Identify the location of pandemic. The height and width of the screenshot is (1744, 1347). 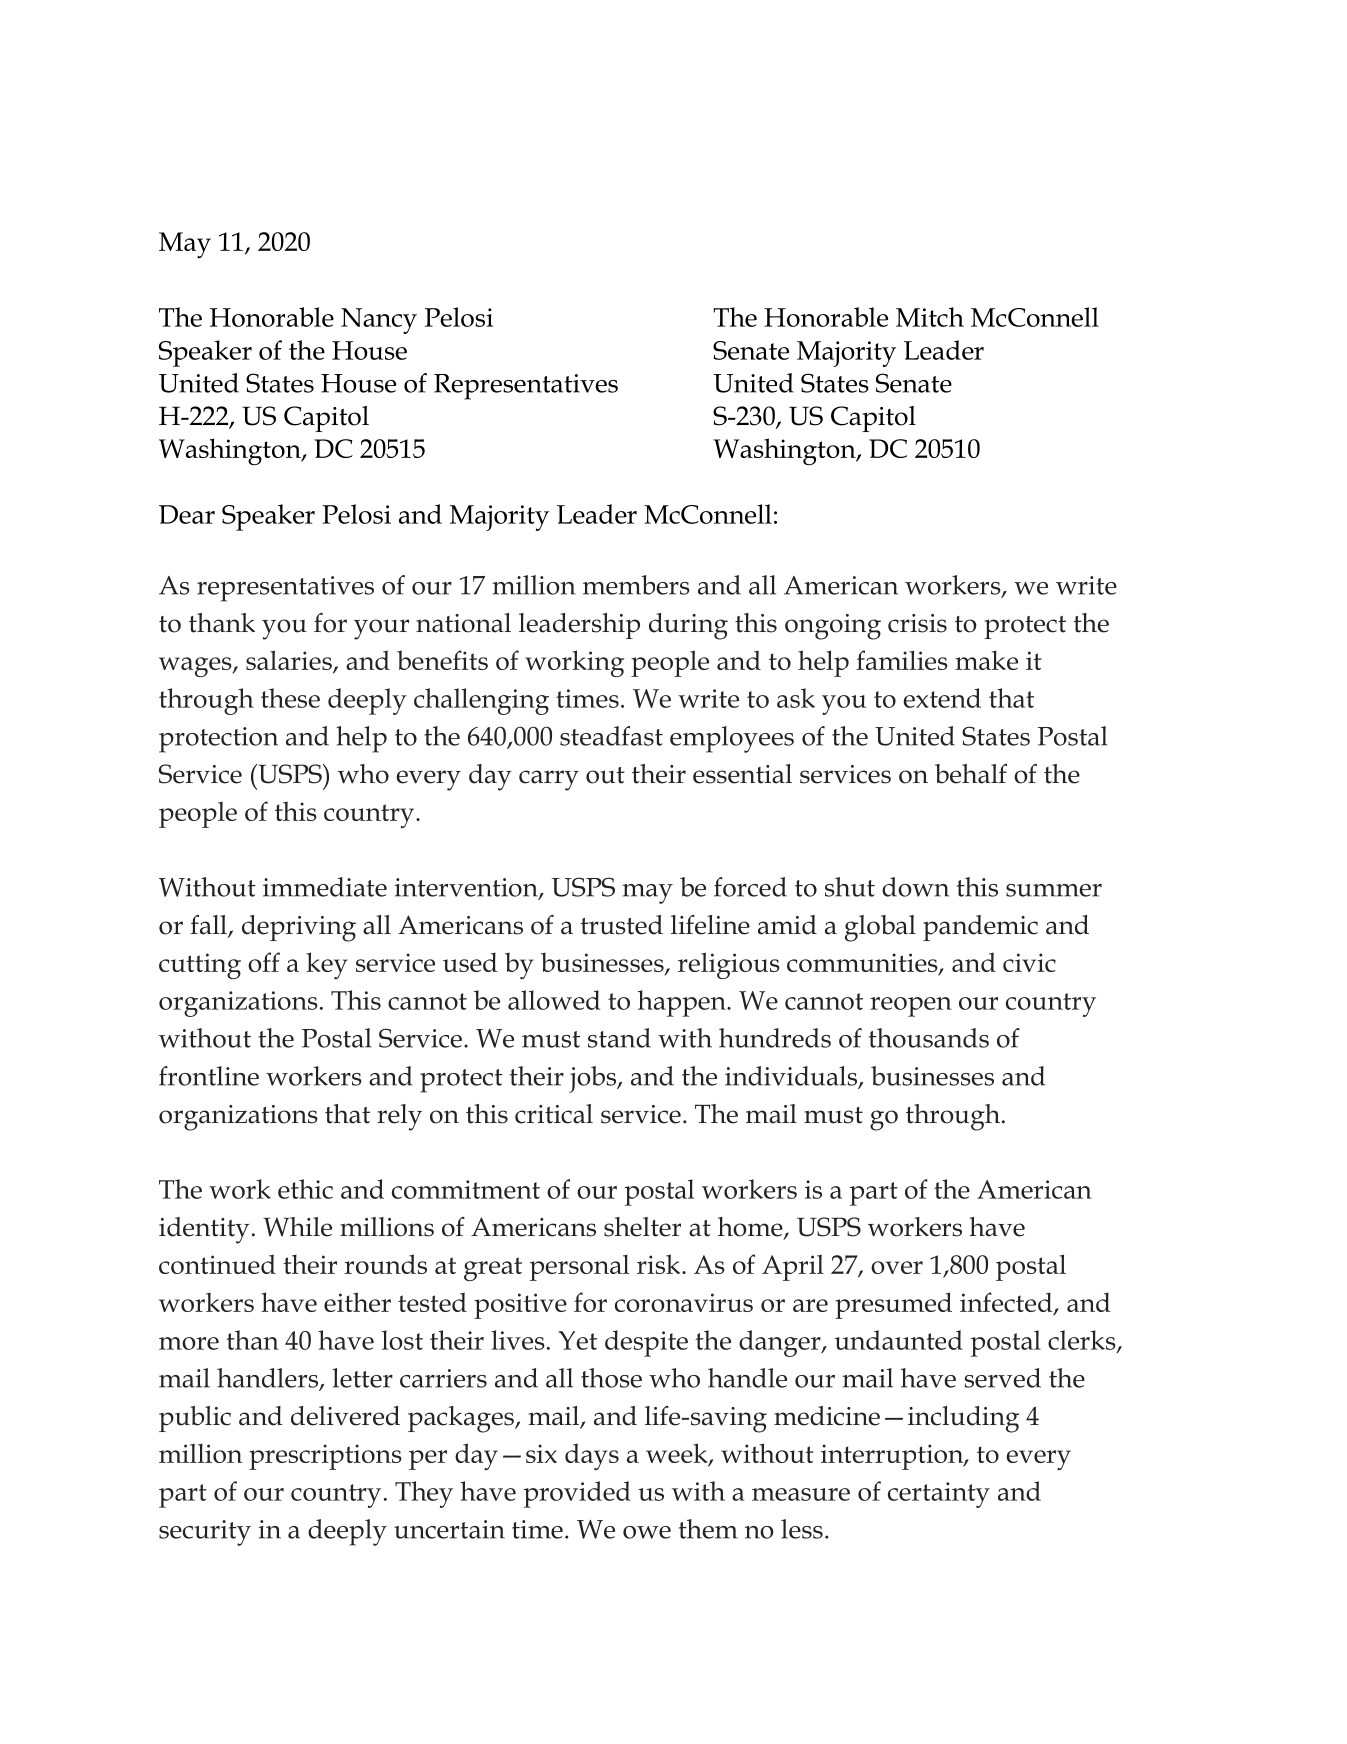
(980, 928).
